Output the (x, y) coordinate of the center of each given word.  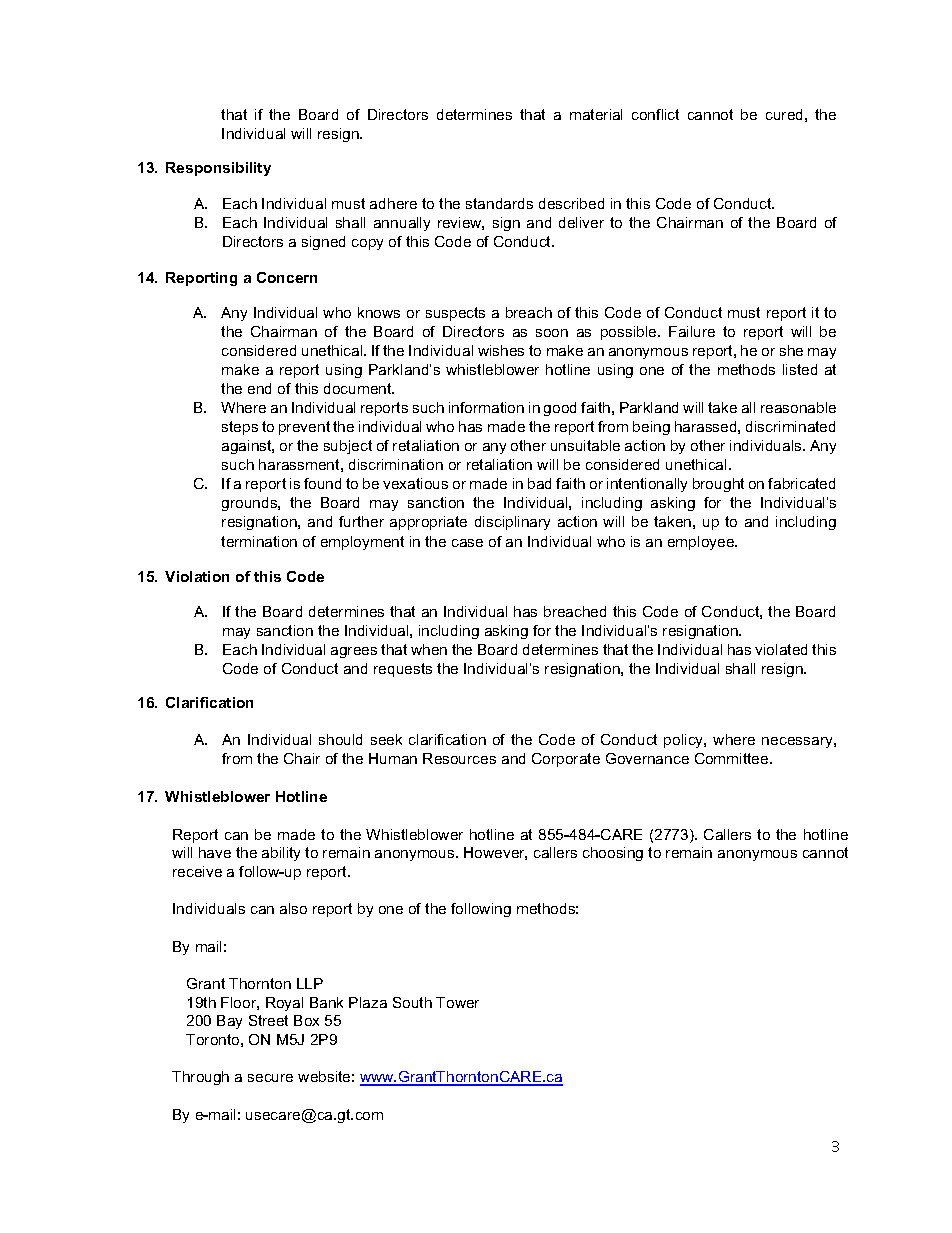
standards (499, 203)
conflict (655, 114)
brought (718, 485)
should (340, 739)
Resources (459, 758)
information (486, 407)
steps (240, 428)
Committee (733, 758)
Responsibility (218, 169)
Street (268, 1020)
